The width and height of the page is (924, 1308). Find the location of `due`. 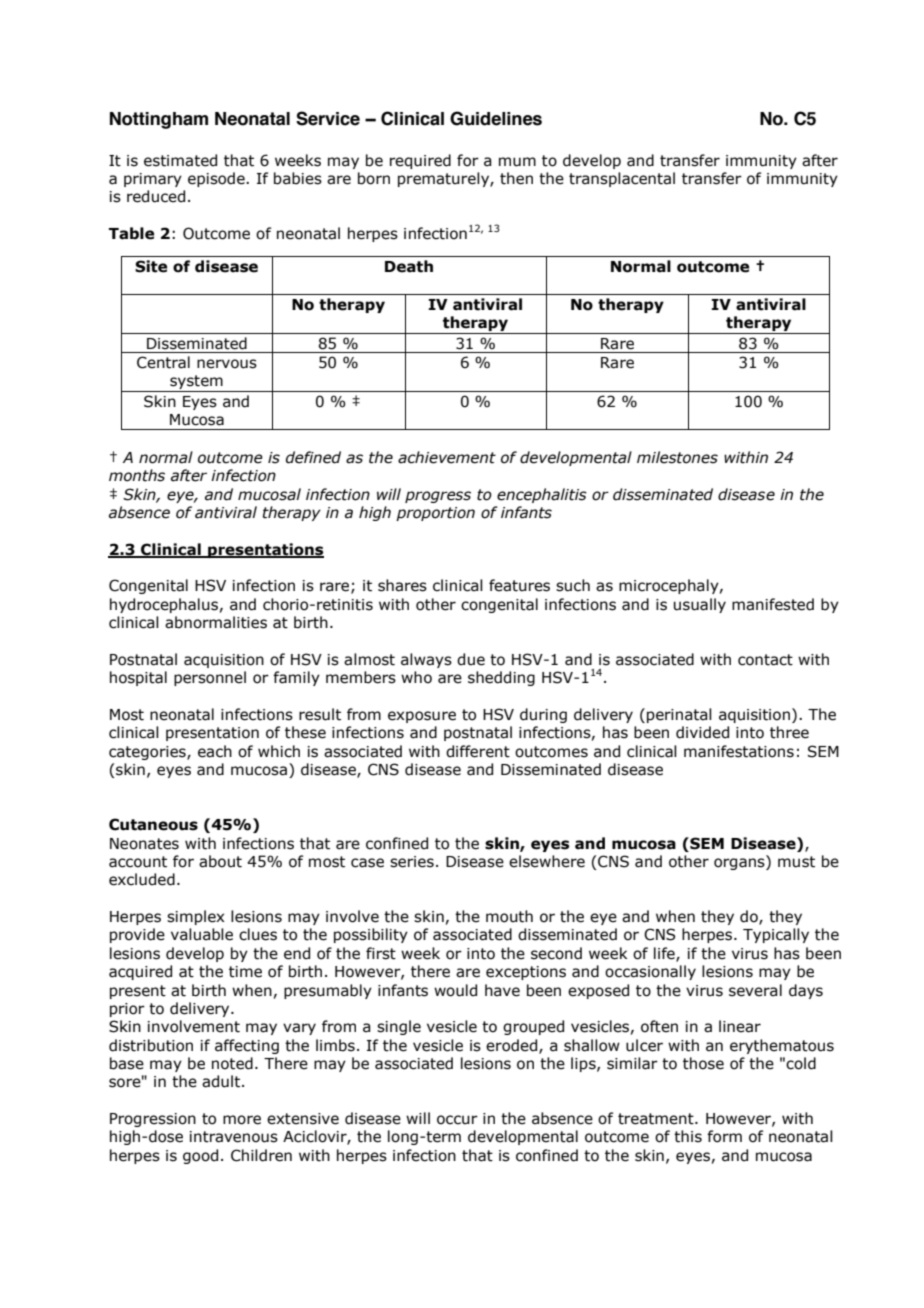

due is located at coordinates (471, 659).
